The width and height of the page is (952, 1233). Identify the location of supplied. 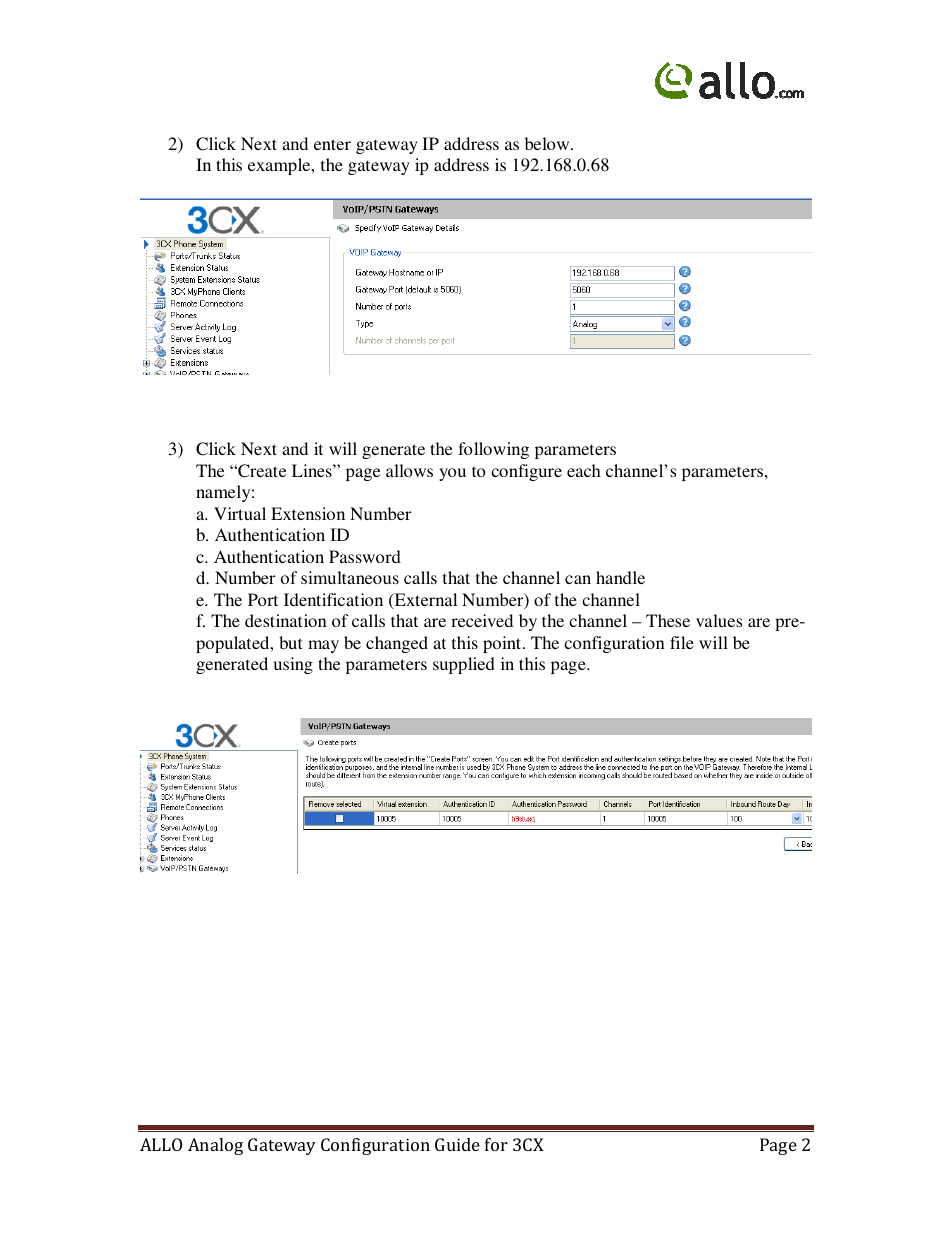
(464, 665).
